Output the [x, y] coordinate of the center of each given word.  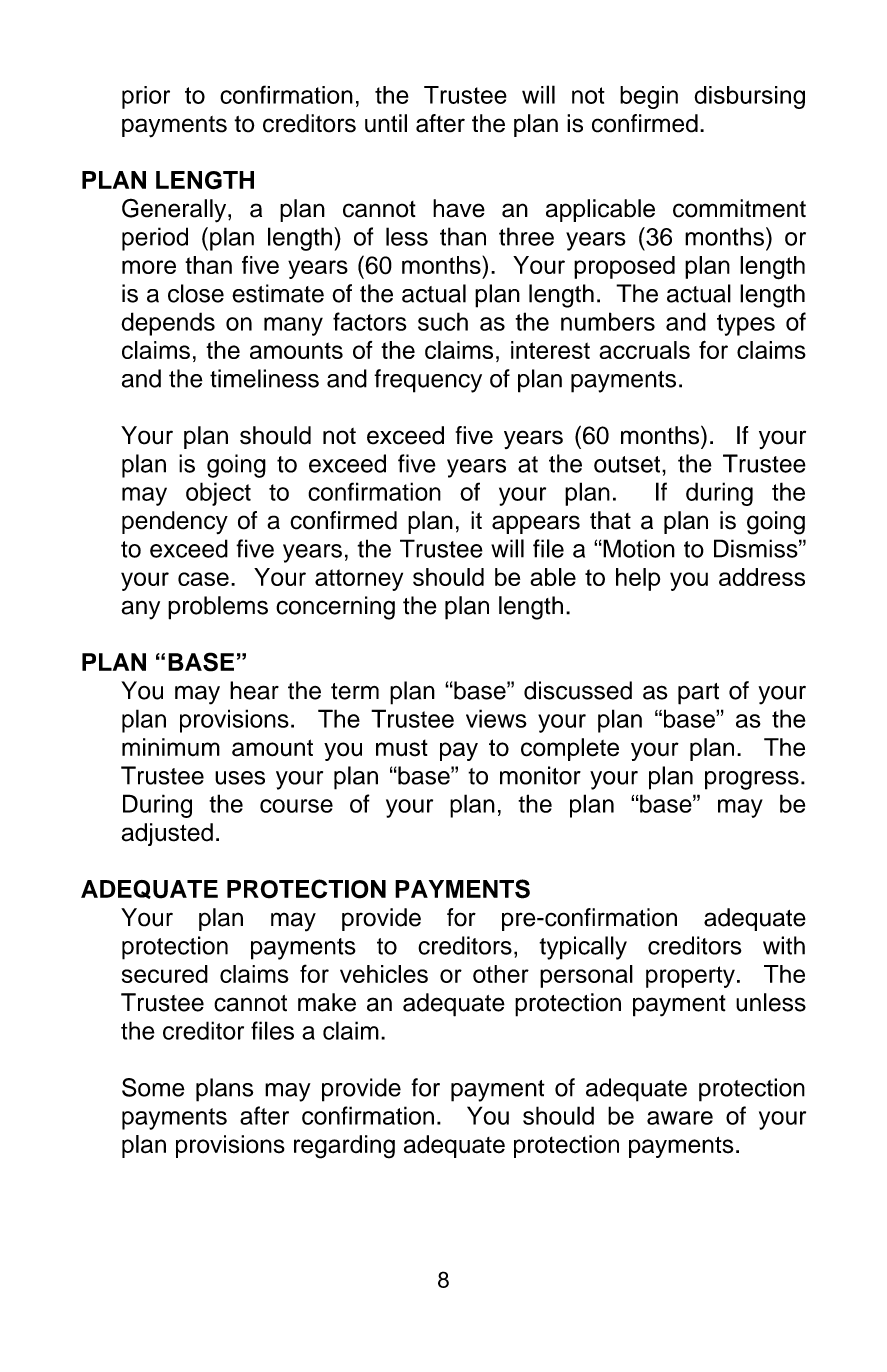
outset [628, 464]
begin [649, 97]
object [218, 494]
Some [153, 1087]
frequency [428, 381]
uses [240, 778]
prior [146, 97]
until [386, 123]
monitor [540, 775]
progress [752, 780]
